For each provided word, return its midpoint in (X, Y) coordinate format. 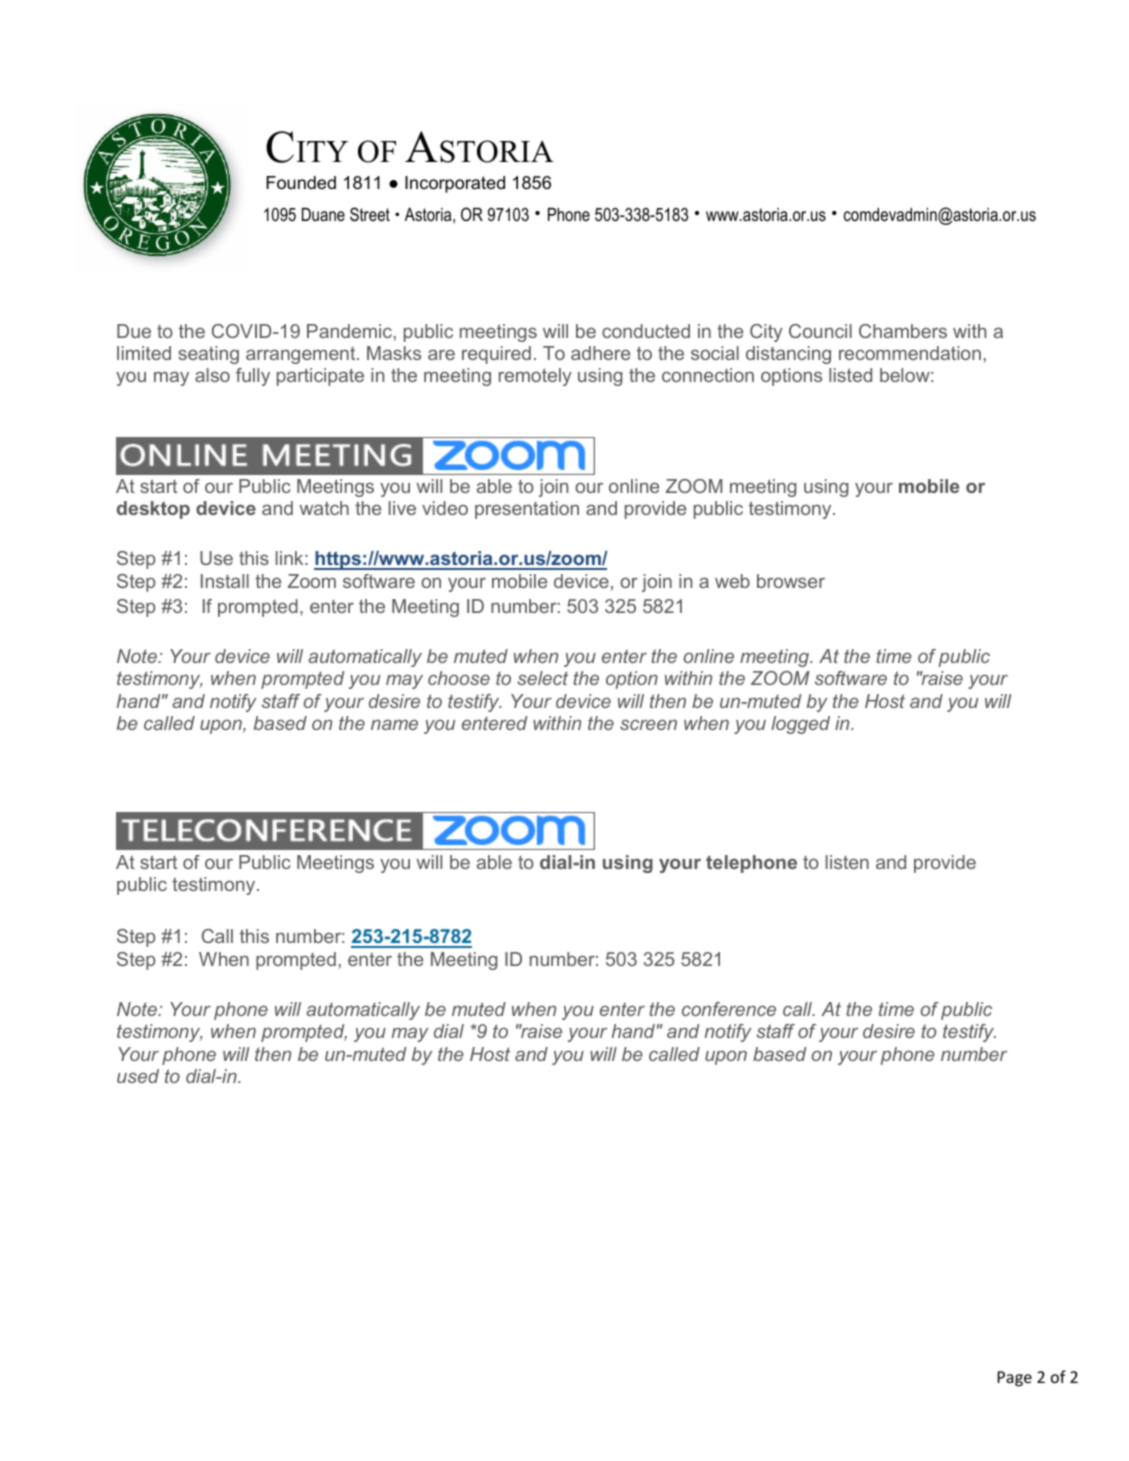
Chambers (903, 331)
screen (648, 724)
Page (1014, 1379)
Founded (301, 183)
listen (847, 862)
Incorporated (455, 184)
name (394, 724)
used (138, 1076)
